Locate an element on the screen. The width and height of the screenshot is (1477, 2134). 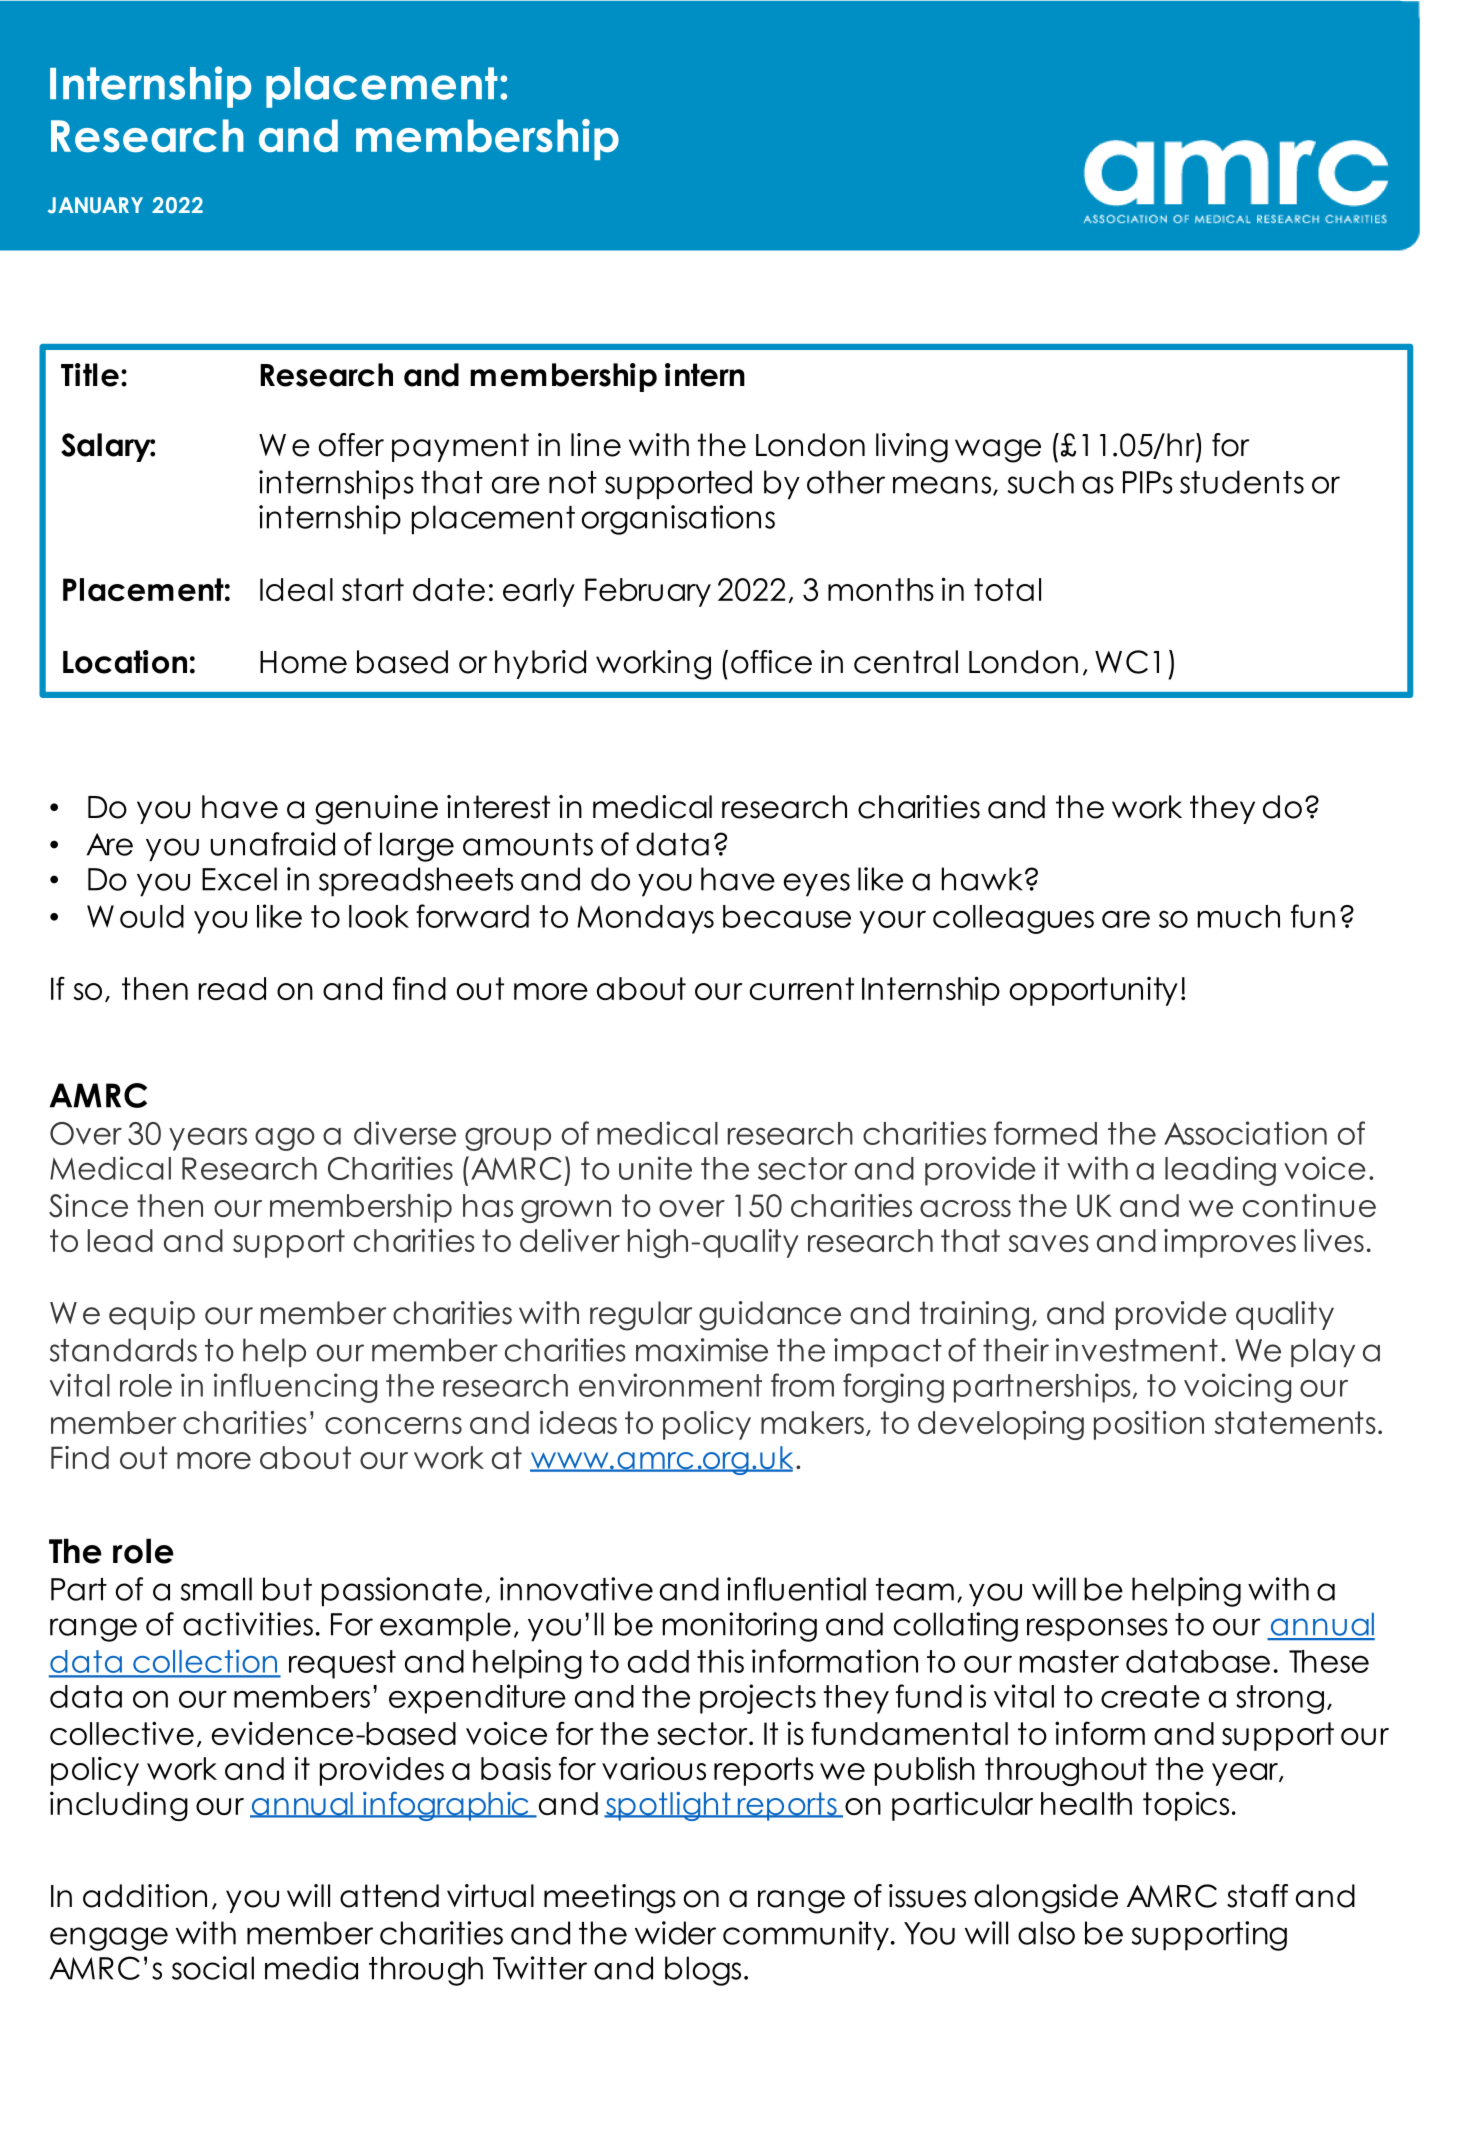
JANUARY is located at coordinates (95, 205).
